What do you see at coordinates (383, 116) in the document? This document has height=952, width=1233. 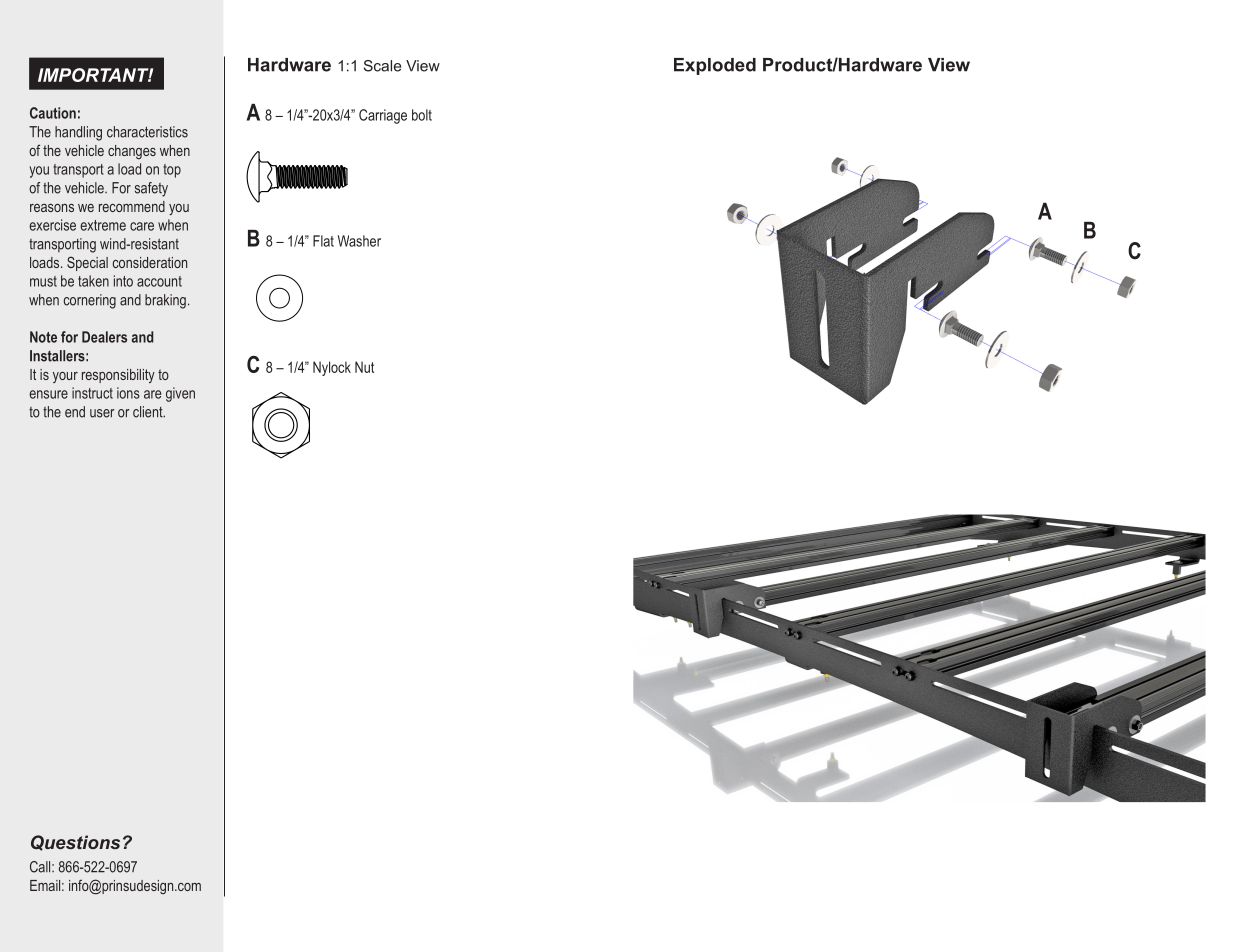 I see `Carriage` at bounding box center [383, 116].
